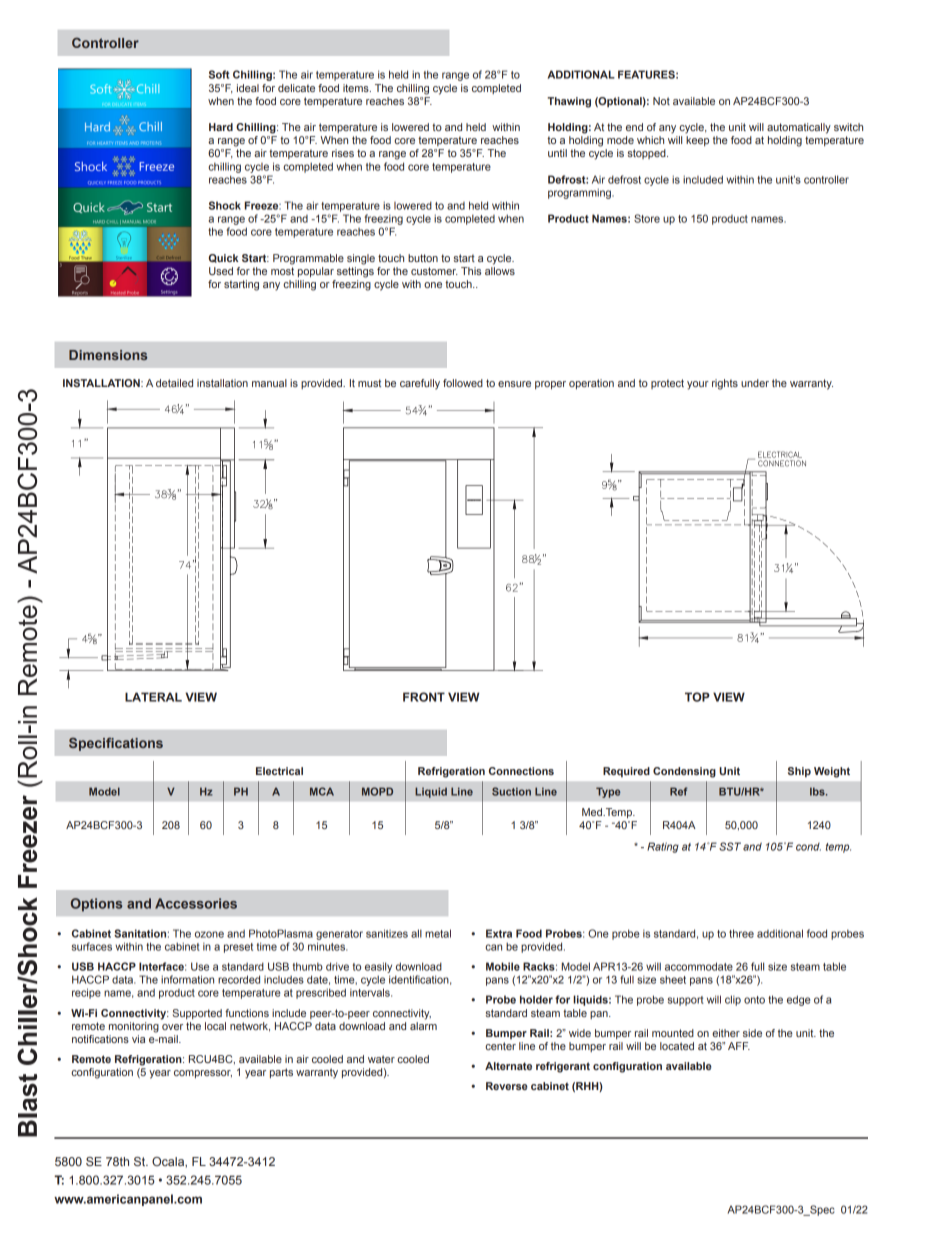 Image resolution: width=952 pixels, height=1233 pixels. I want to click on automatically, so click(799, 128).
